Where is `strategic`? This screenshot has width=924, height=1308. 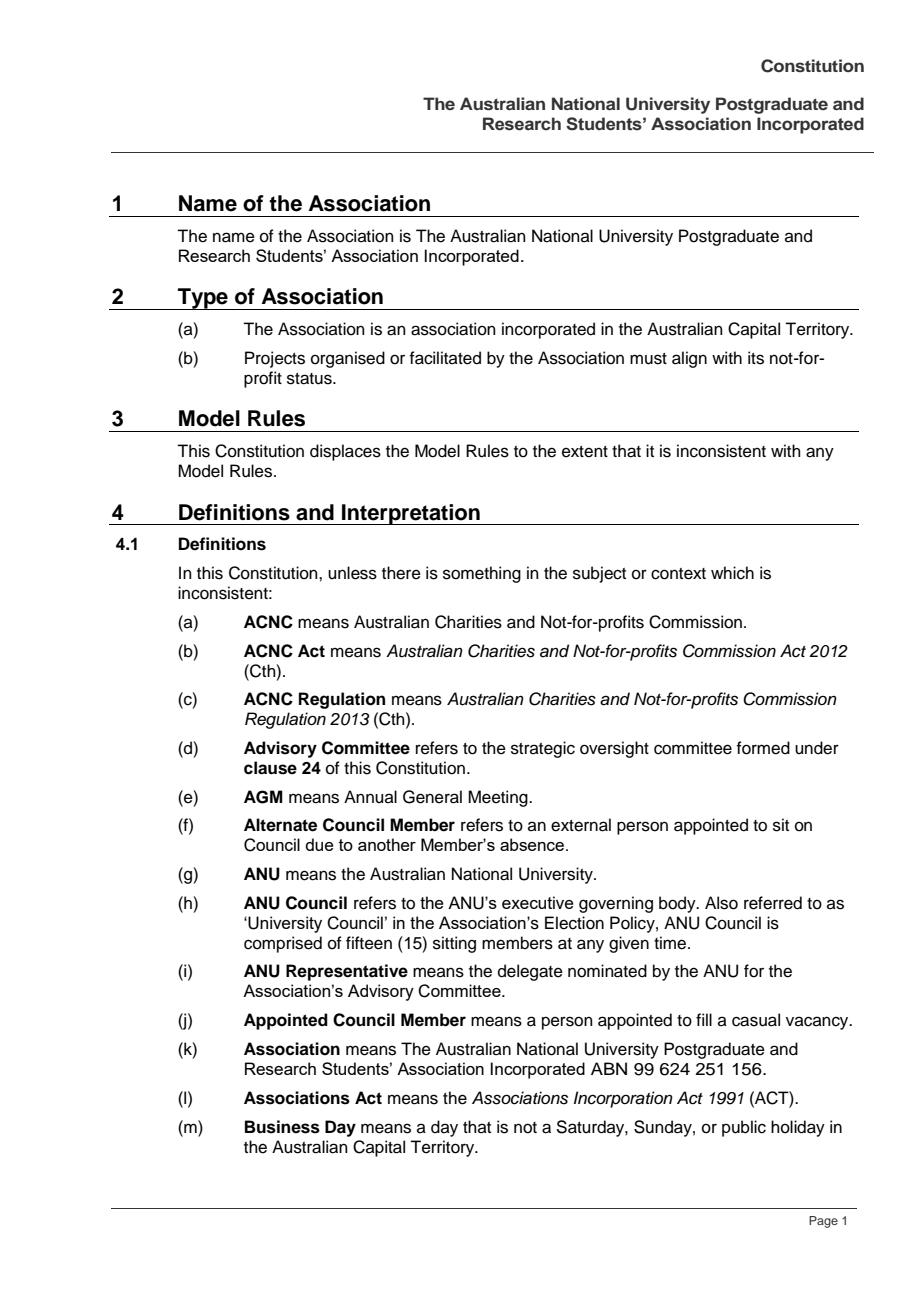 strategic is located at coordinates (543, 749).
